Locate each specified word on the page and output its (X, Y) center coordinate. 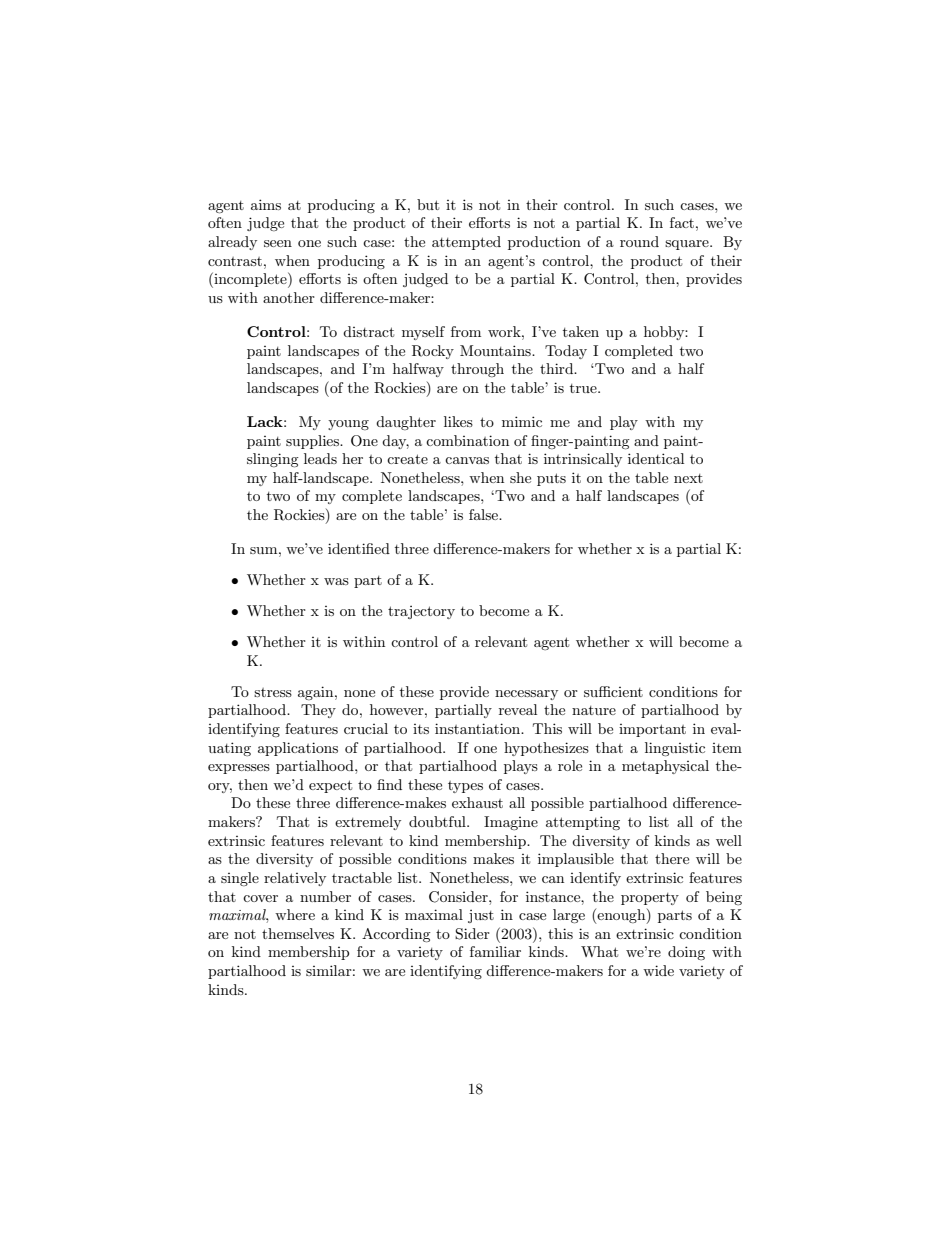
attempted (466, 243)
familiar (495, 951)
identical (656, 458)
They (318, 711)
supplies (314, 442)
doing (686, 953)
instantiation (479, 728)
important (652, 730)
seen (278, 243)
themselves (298, 933)
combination (467, 440)
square (688, 245)
